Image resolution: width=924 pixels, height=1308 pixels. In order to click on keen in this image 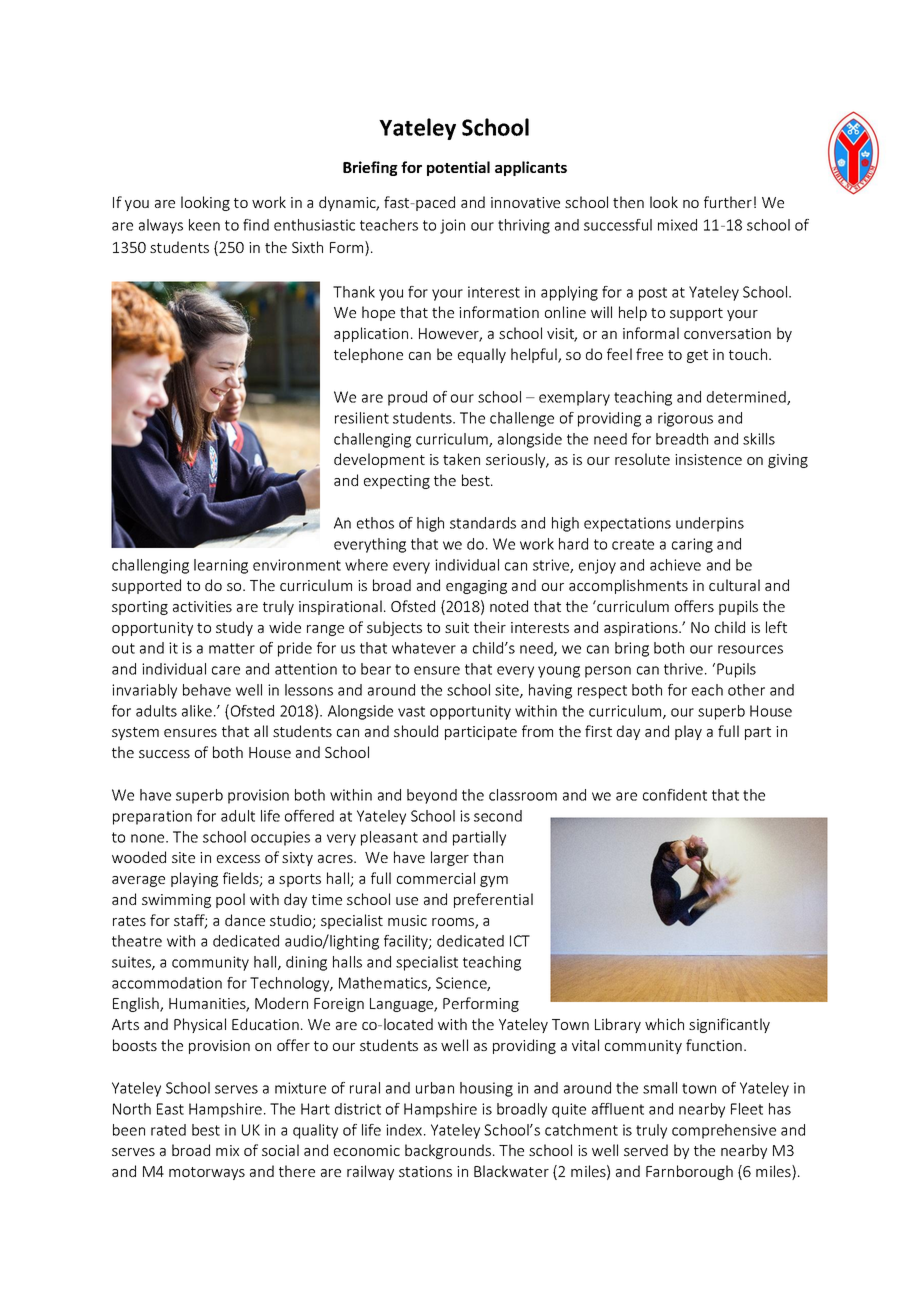, I will do `click(204, 225)`.
